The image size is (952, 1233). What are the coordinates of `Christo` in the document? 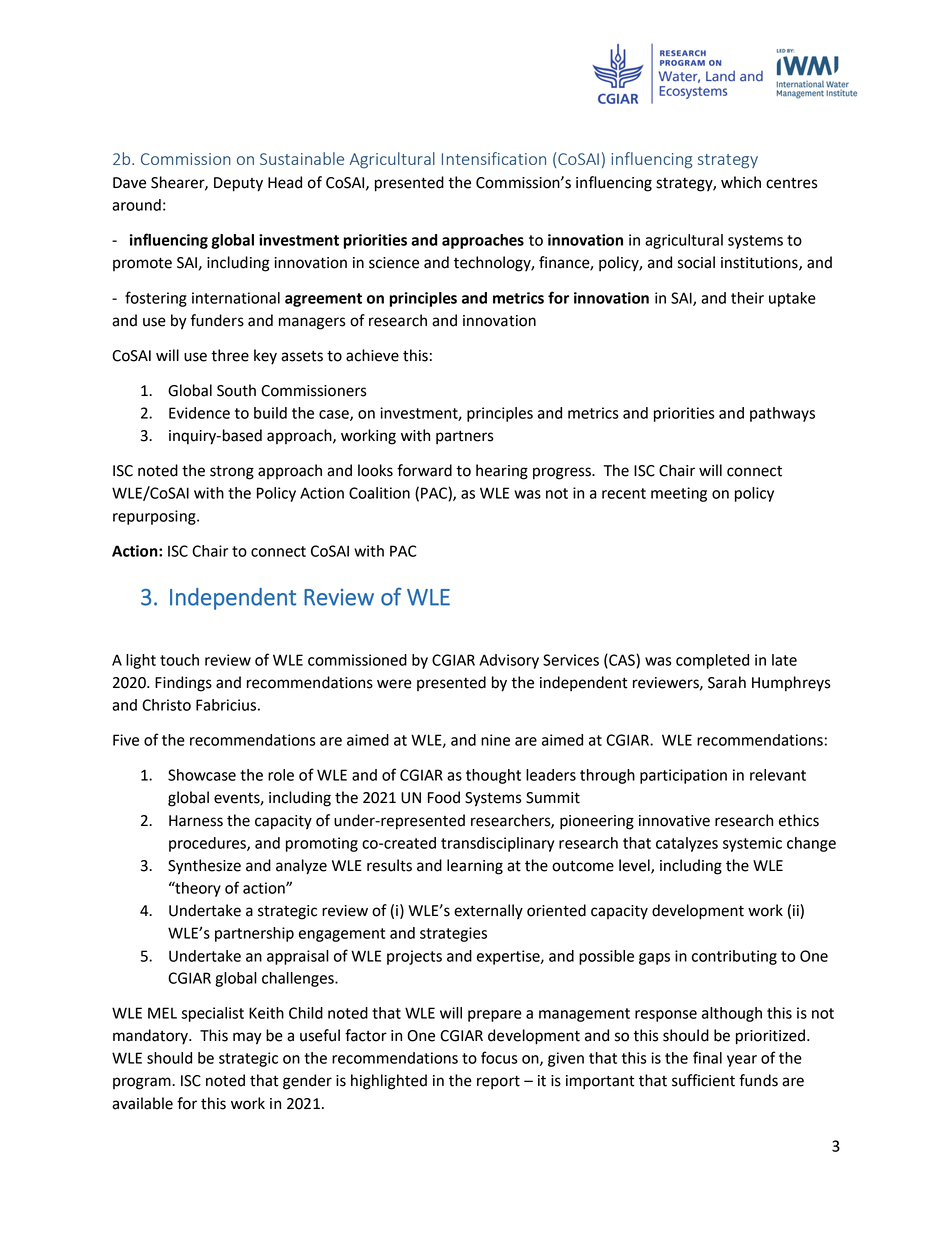 It's located at (166, 705).
